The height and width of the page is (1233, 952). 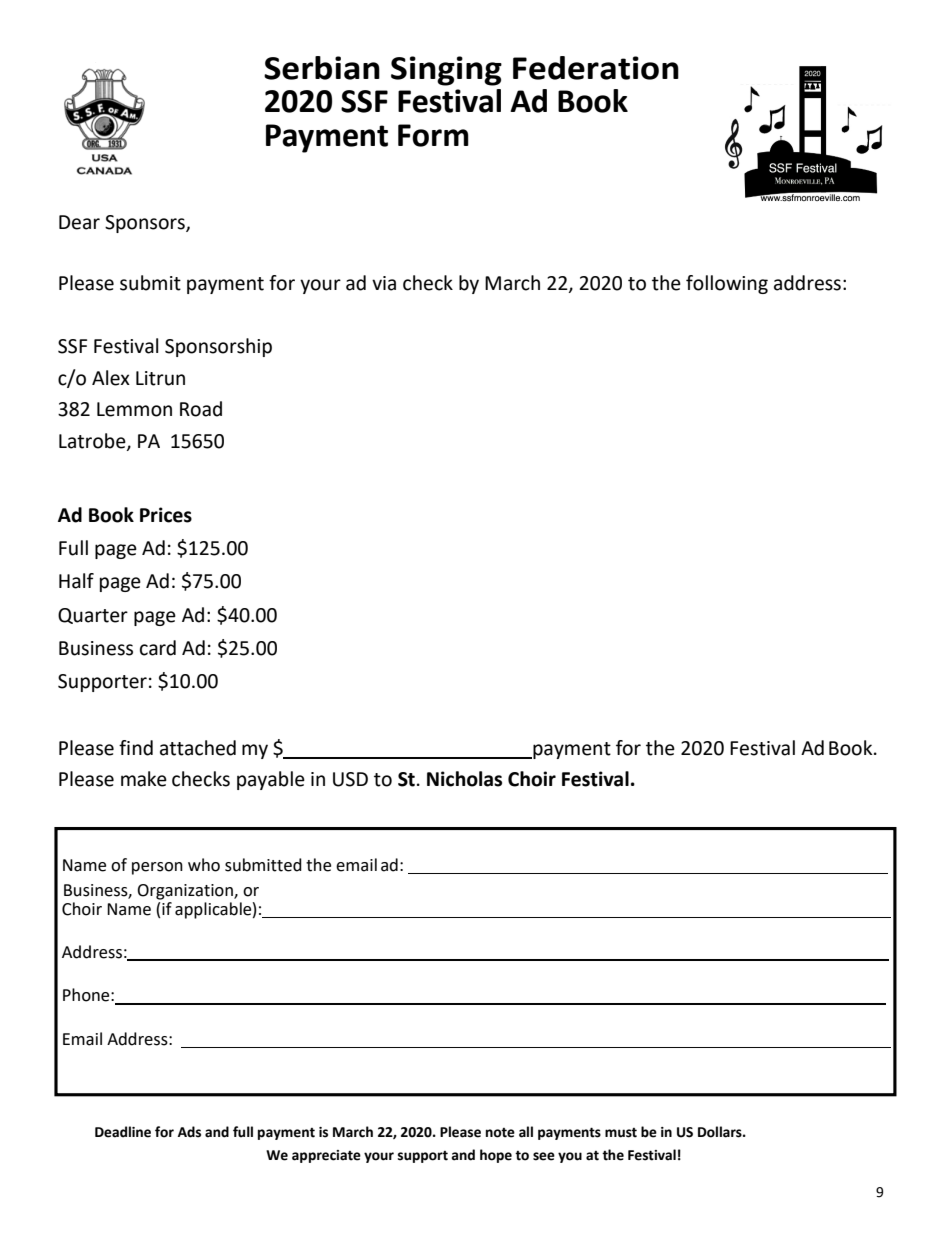 What do you see at coordinates (134, 409) in the page?
I see `Lemmon` at bounding box center [134, 409].
